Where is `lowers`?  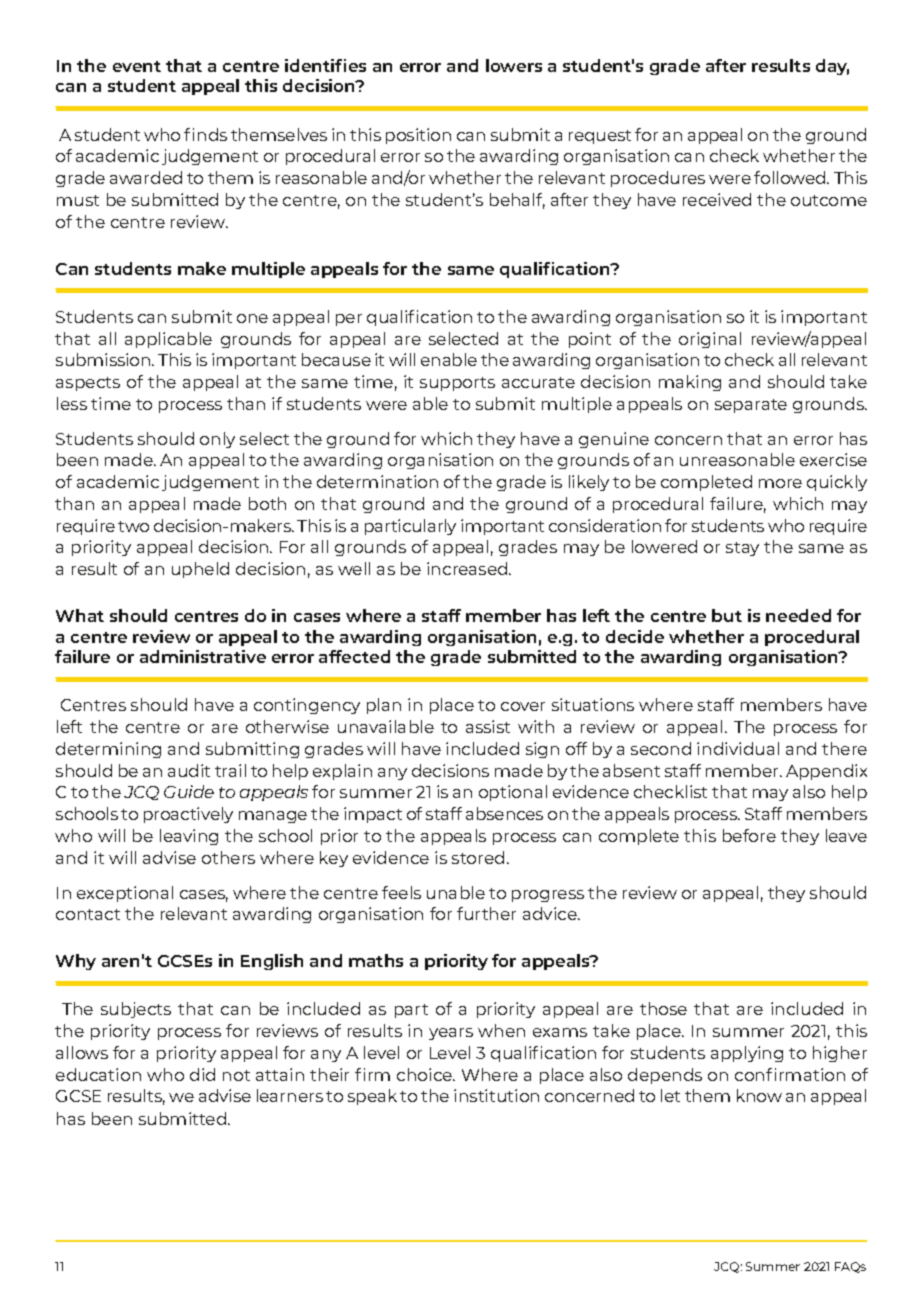 lowers is located at coordinates (514, 65).
